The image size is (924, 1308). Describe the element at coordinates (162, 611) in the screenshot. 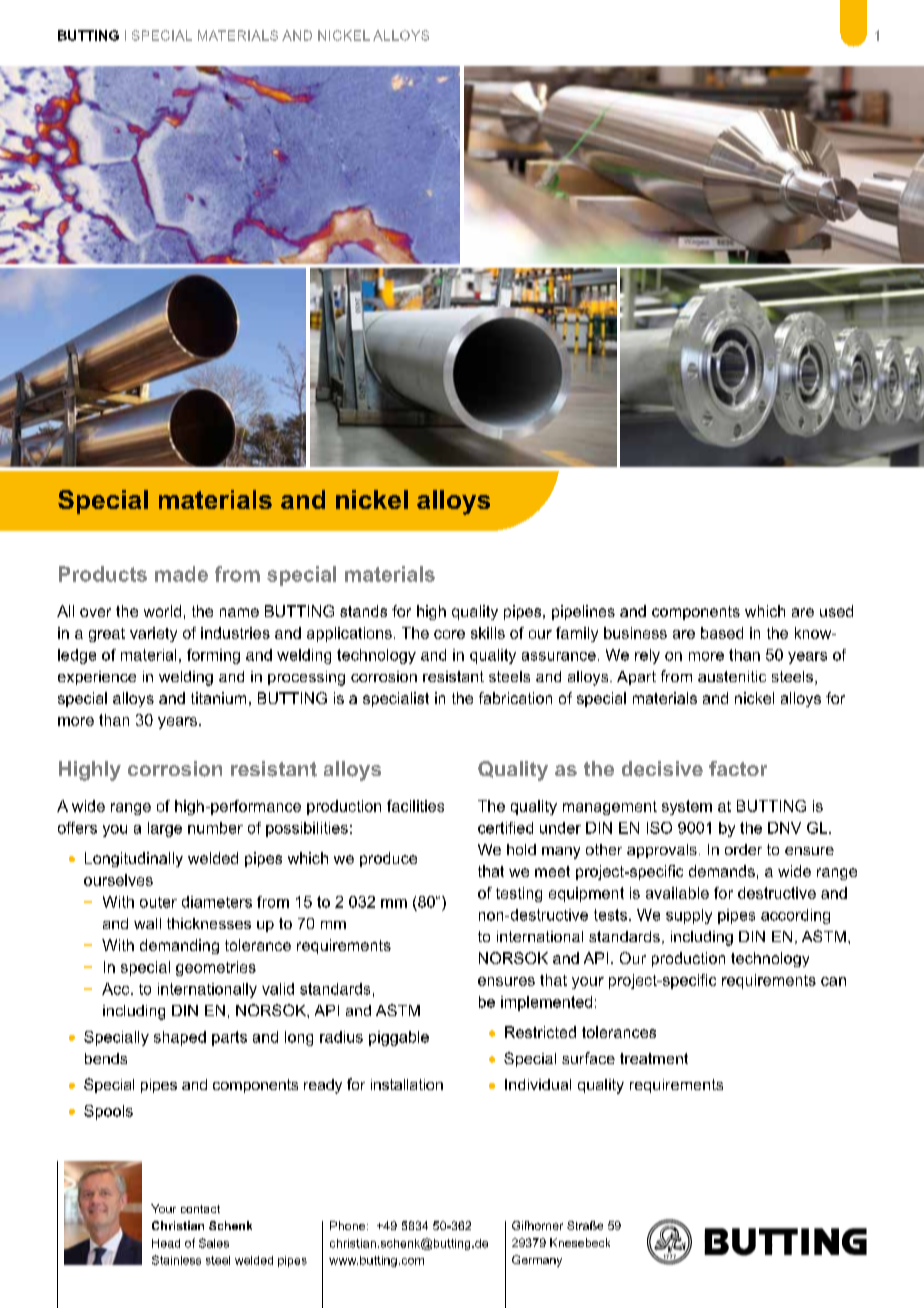

I see `world` at that location.
